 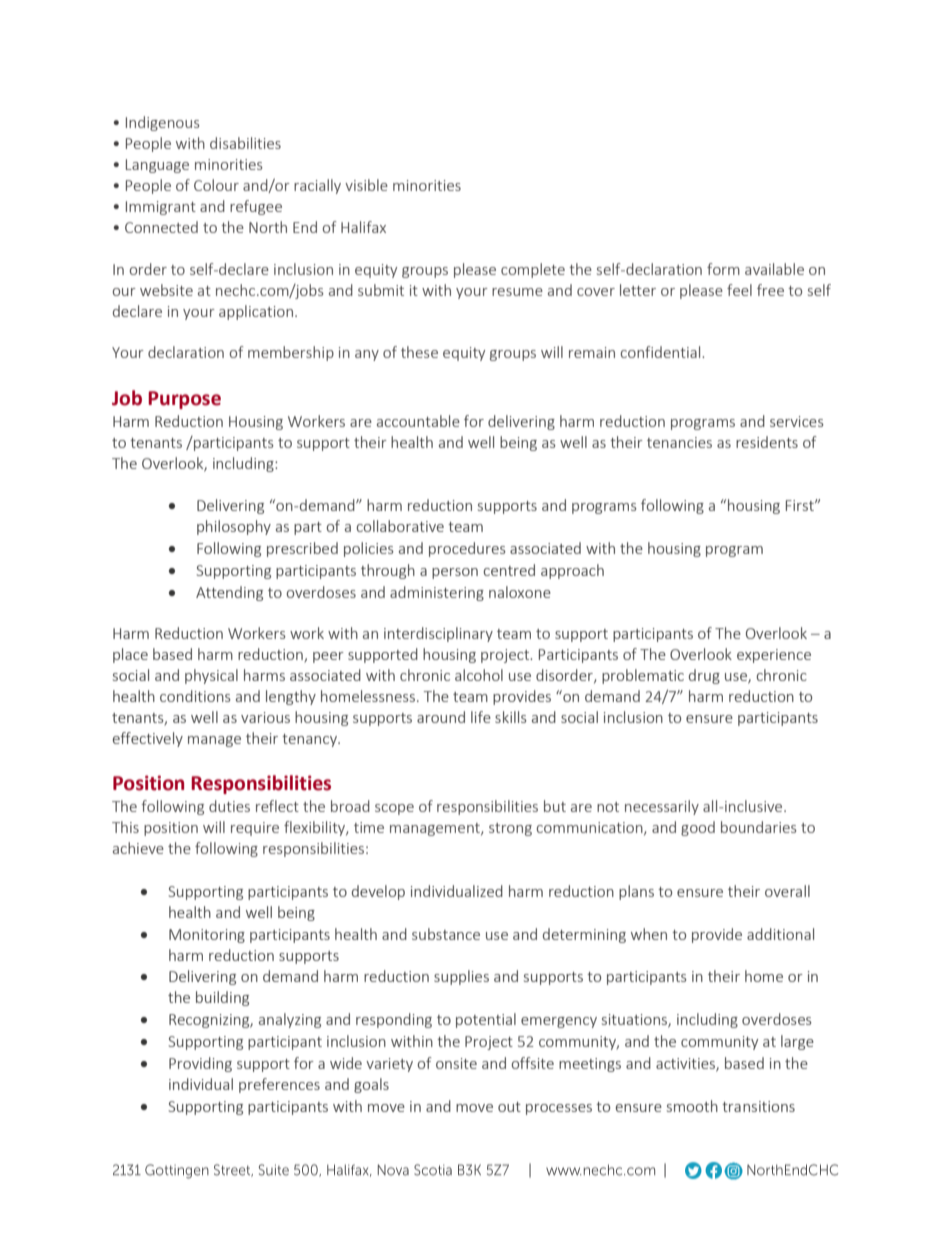 What do you see at coordinates (245, 143) in the page?
I see `disabilities` at bounding box center [245, 143].
